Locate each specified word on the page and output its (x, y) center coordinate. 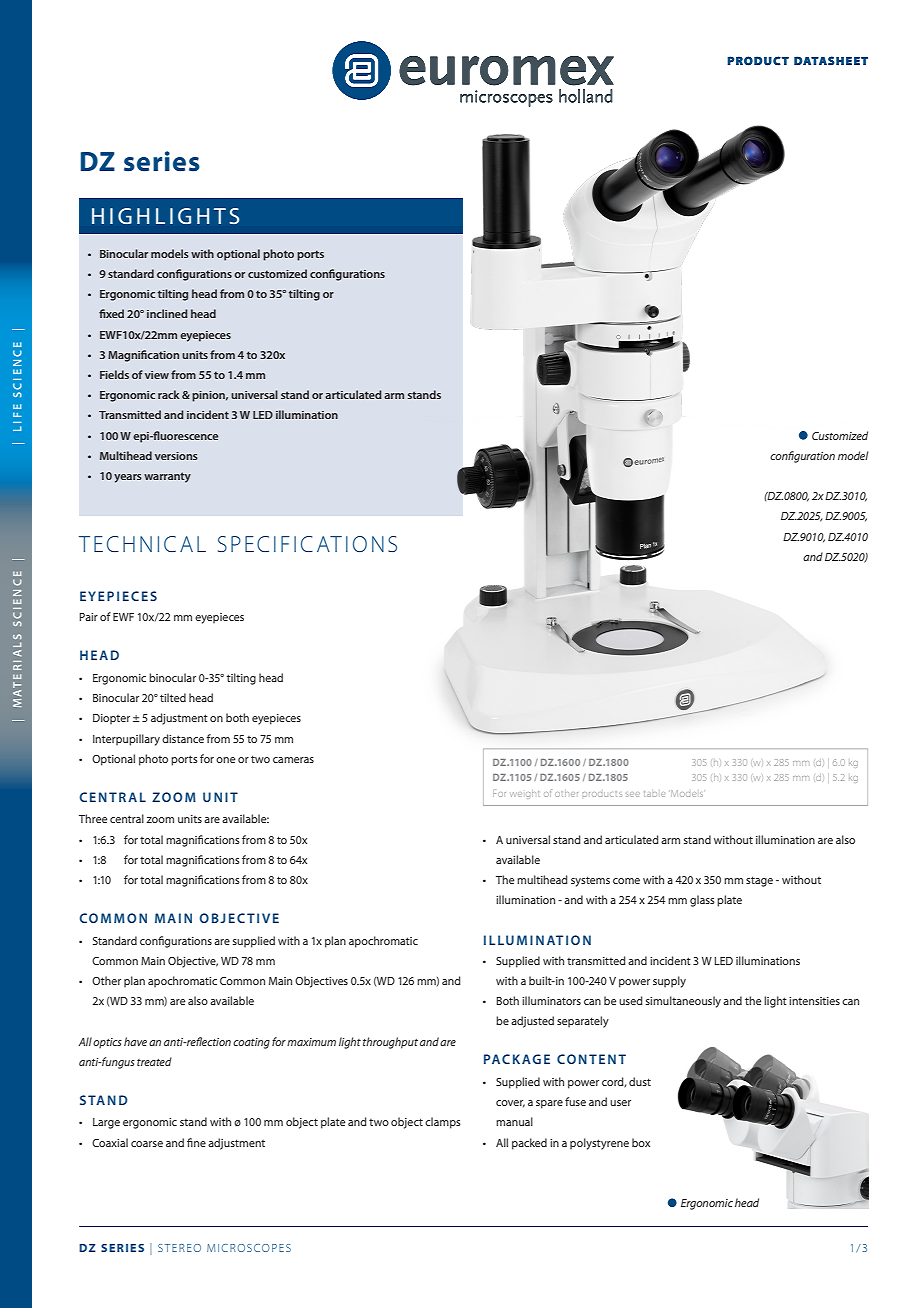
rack (169, 394)
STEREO (179, 1248)
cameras (293, 760)
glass (702, 901)
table (654, 794)
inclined (167, 313)
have (135, 1041)
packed (529, 1144)
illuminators (551, 1000)
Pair (88, 617)
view (157, 375)
